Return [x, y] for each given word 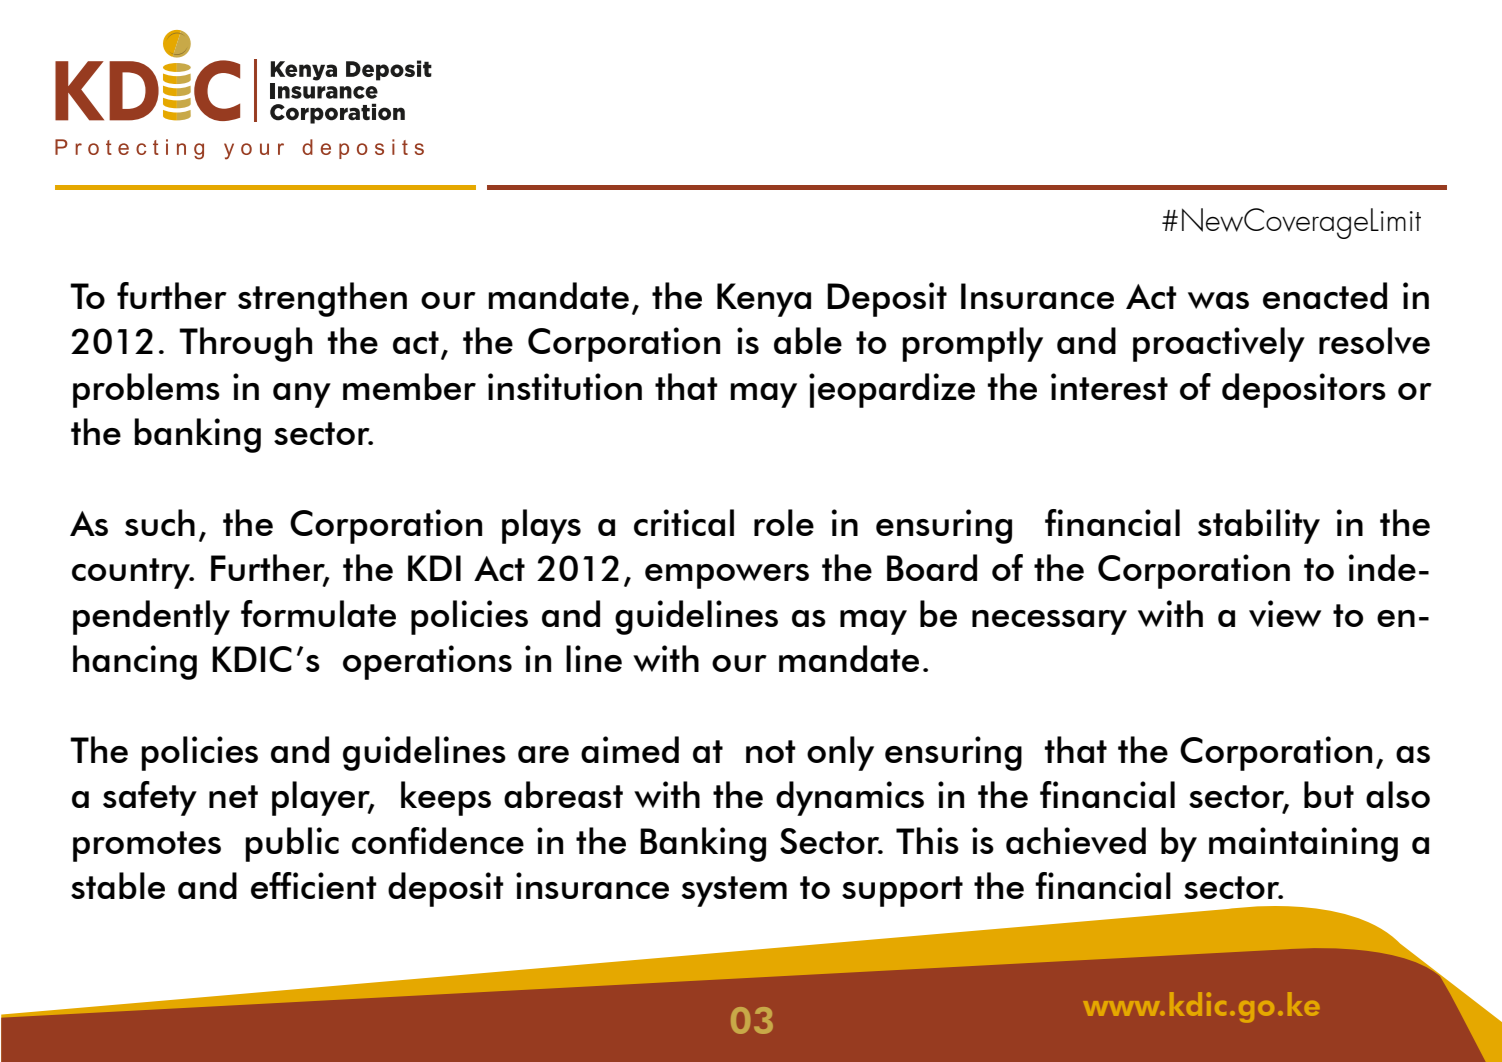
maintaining [1303, 844]
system [734, 891]
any [302, 395]
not [771, 751]
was [1218, 300]
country [132, 573]
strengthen [322, 299]
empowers [727, 576]
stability [1259, 526]
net [233, 796]
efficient [314, 885]
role [784, 522]
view [1285, 613]
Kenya [764, 300]
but [1329, 794]
